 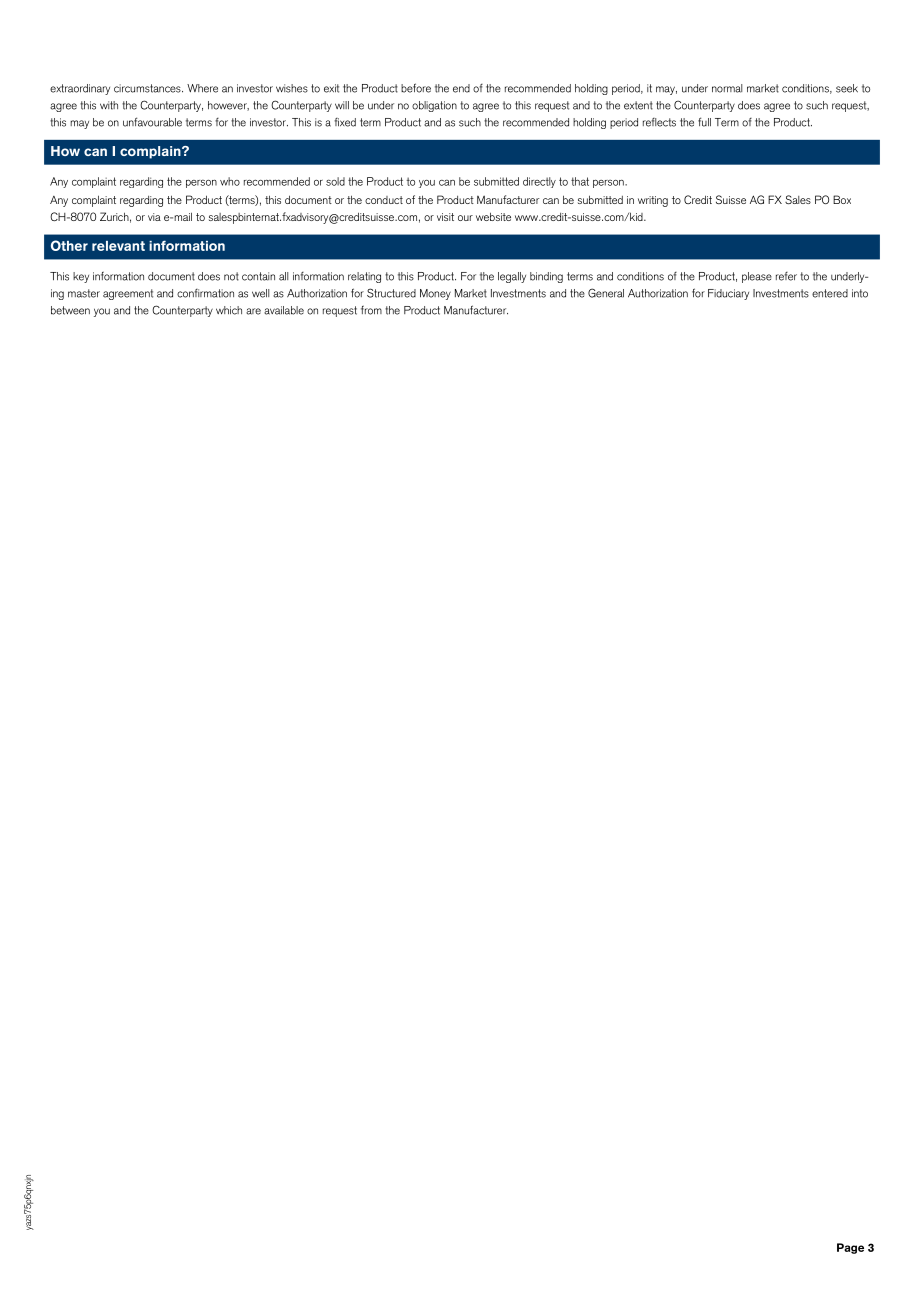 What do you see at coordinates (850, 1248) in the screenshot?
I see `Page` at bounding box center [850, 1248].
